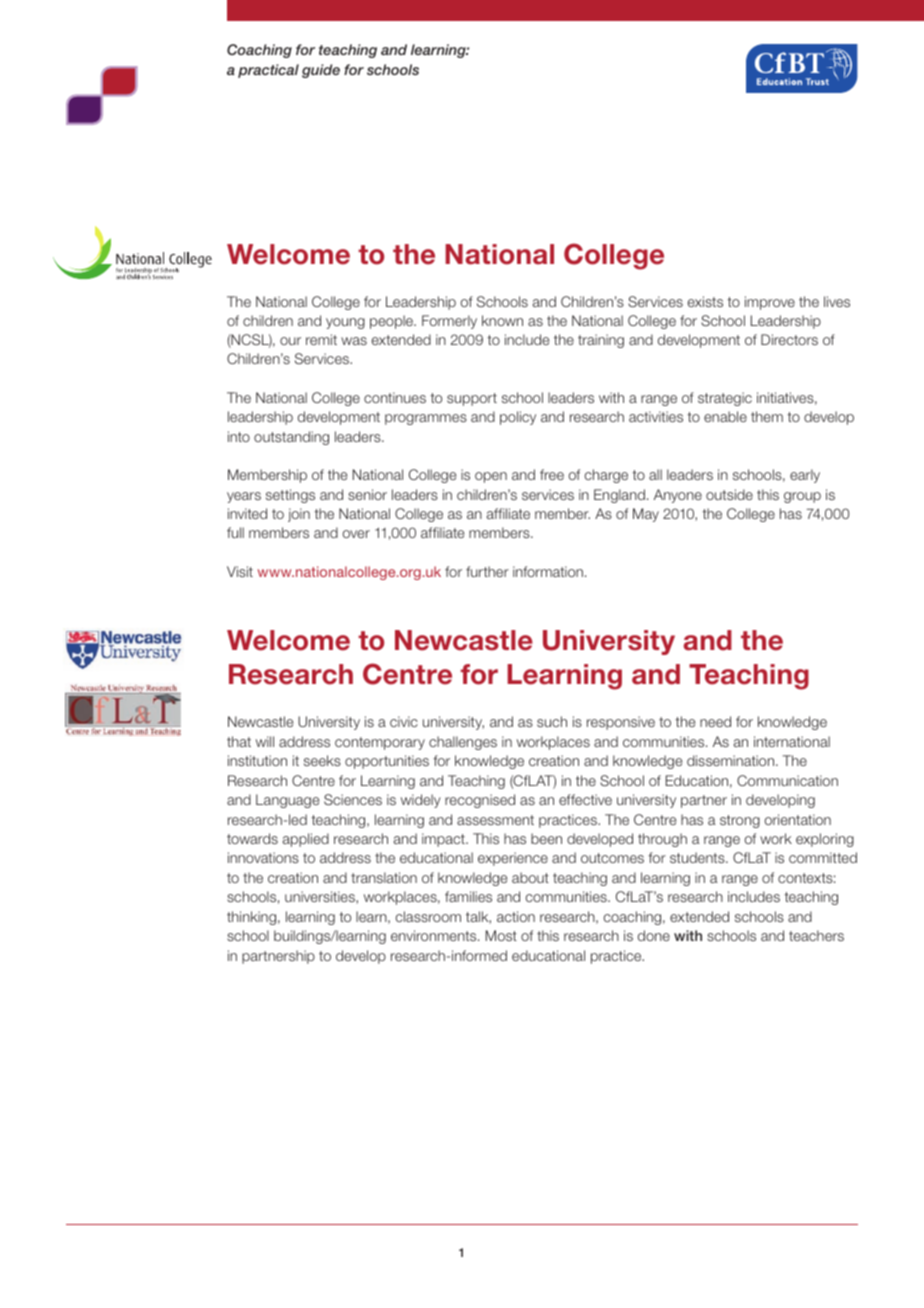 The image size is (924, 1308). What do you see at coordinates (770, 303) in the screenshot?
I see `improve` at bounding box center [770, 303].
